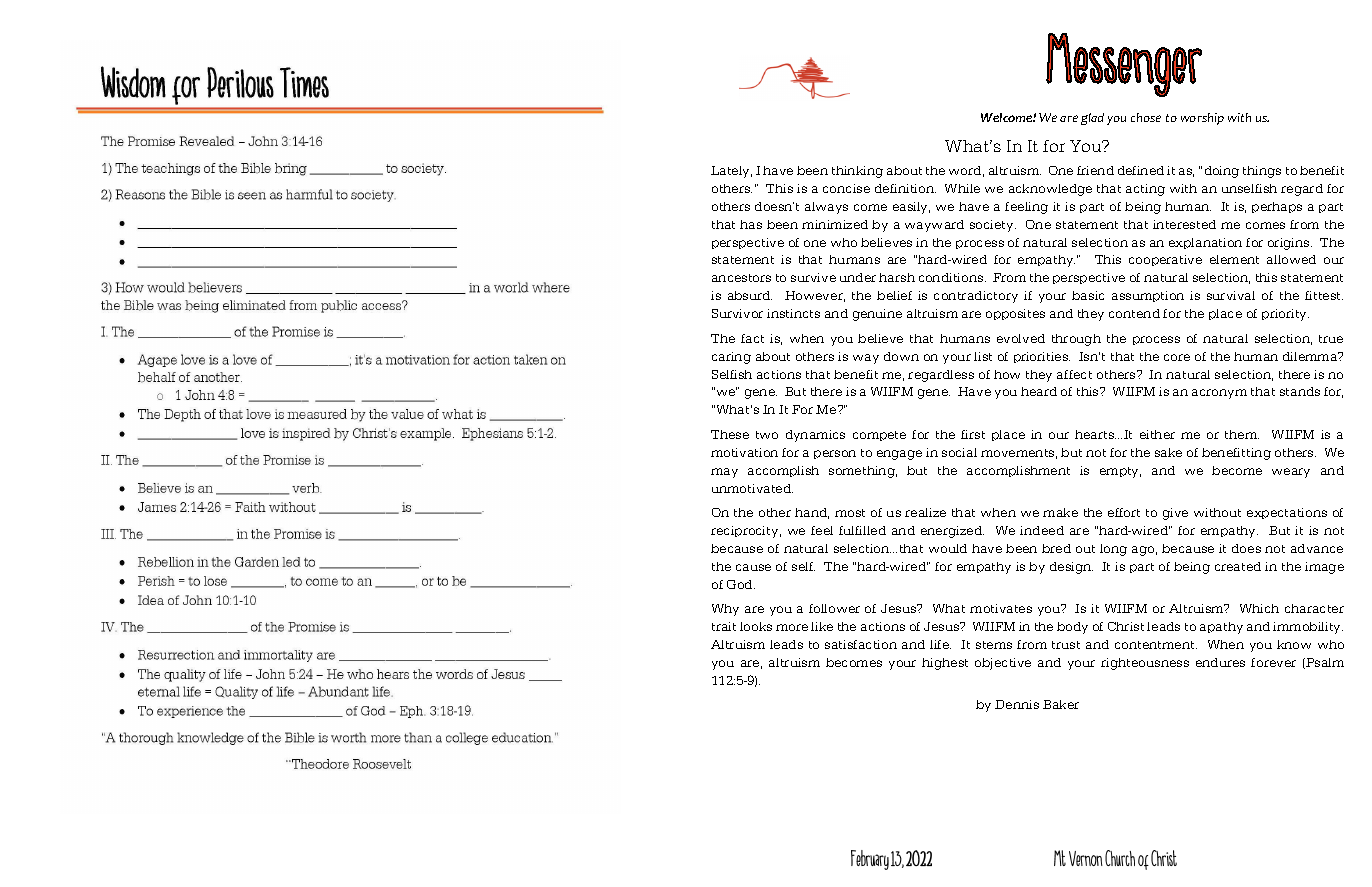  Describe the element at coordinates (1017, 704) in the screenshot. I see `Dennis` at that location.
